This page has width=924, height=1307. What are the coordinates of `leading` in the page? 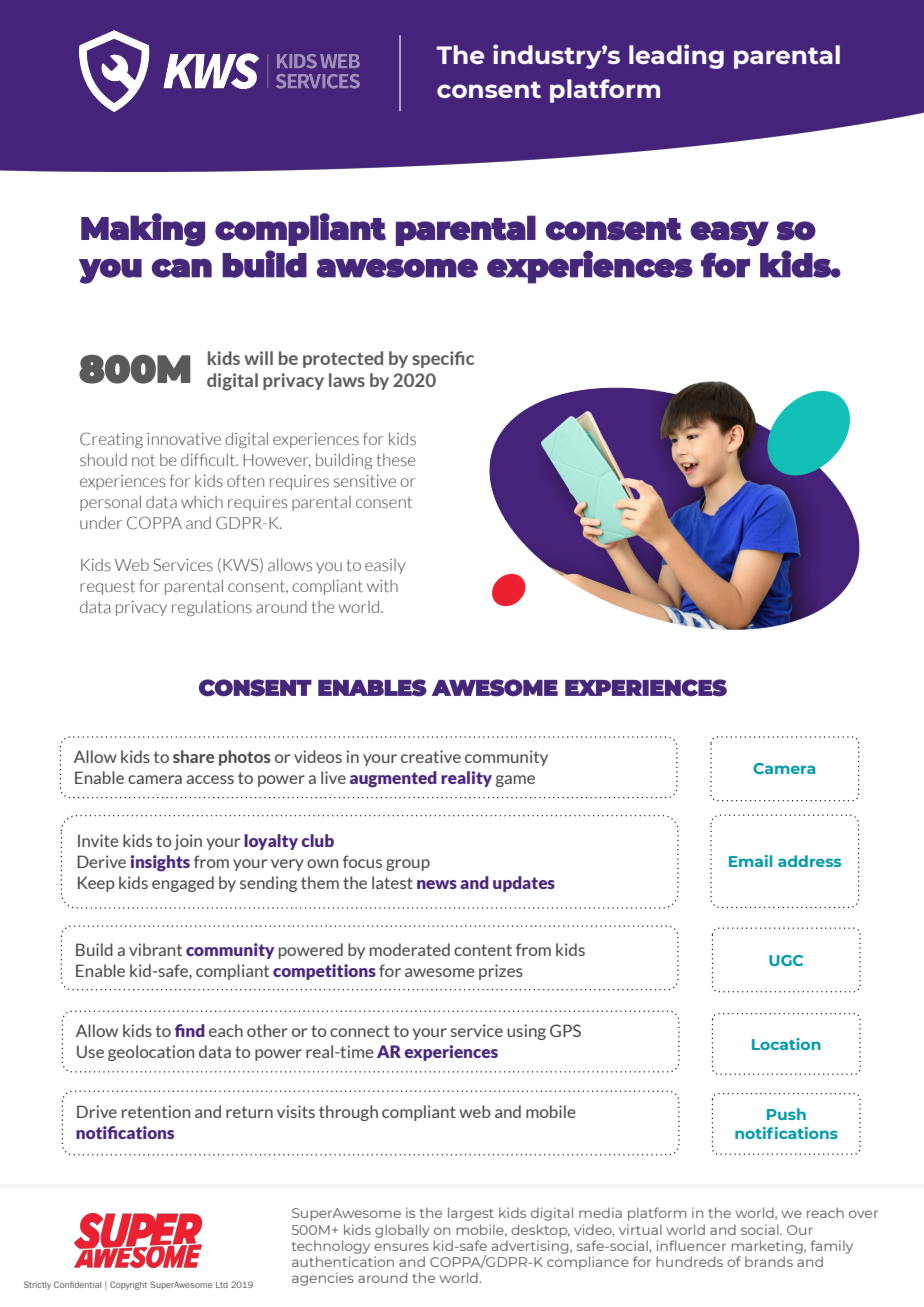 It's located at (676, 56).
